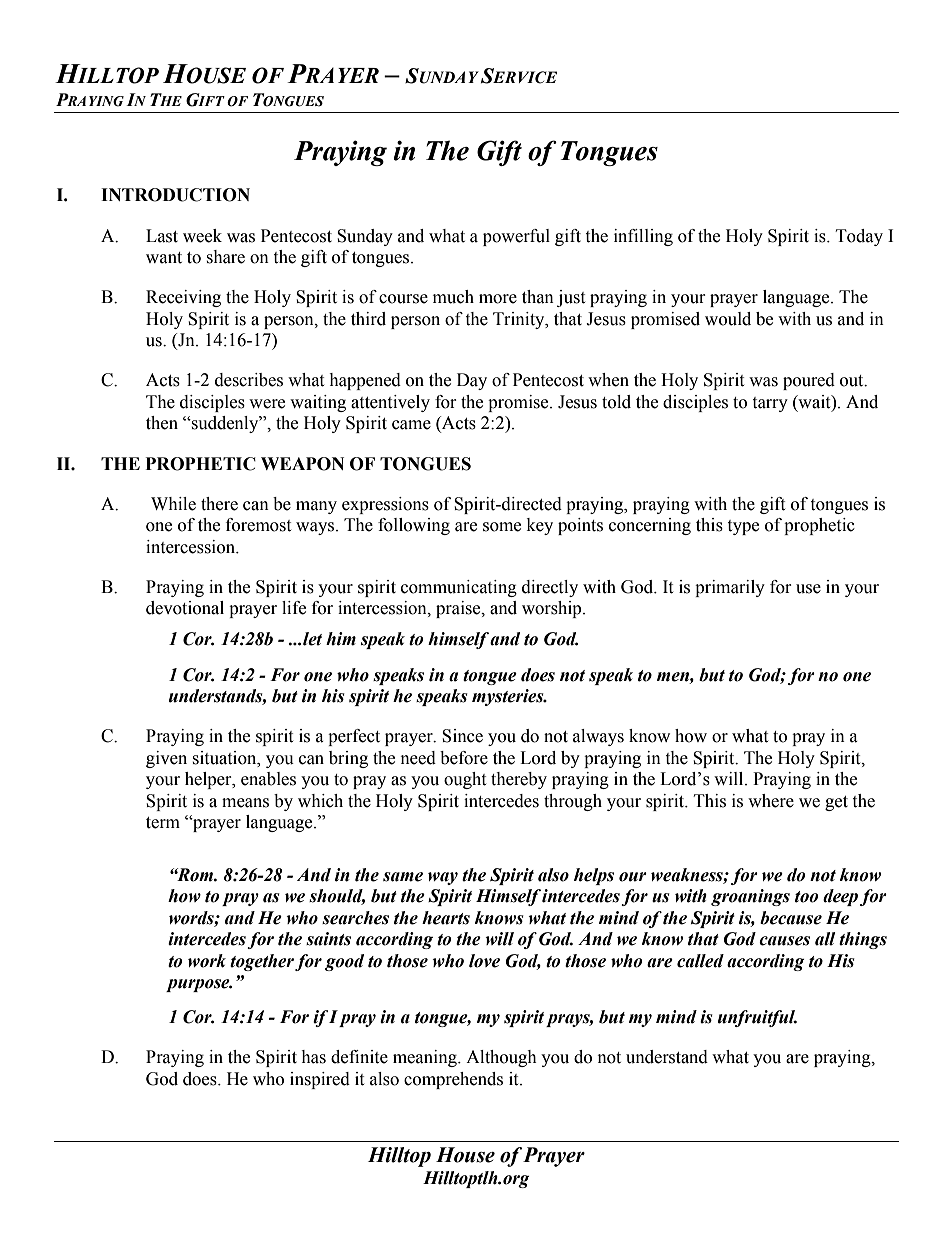 This screenshot has height=1233, width=952. Describe the element at coordinates (411, 425) in the screenshot. I see `came` at that location.
